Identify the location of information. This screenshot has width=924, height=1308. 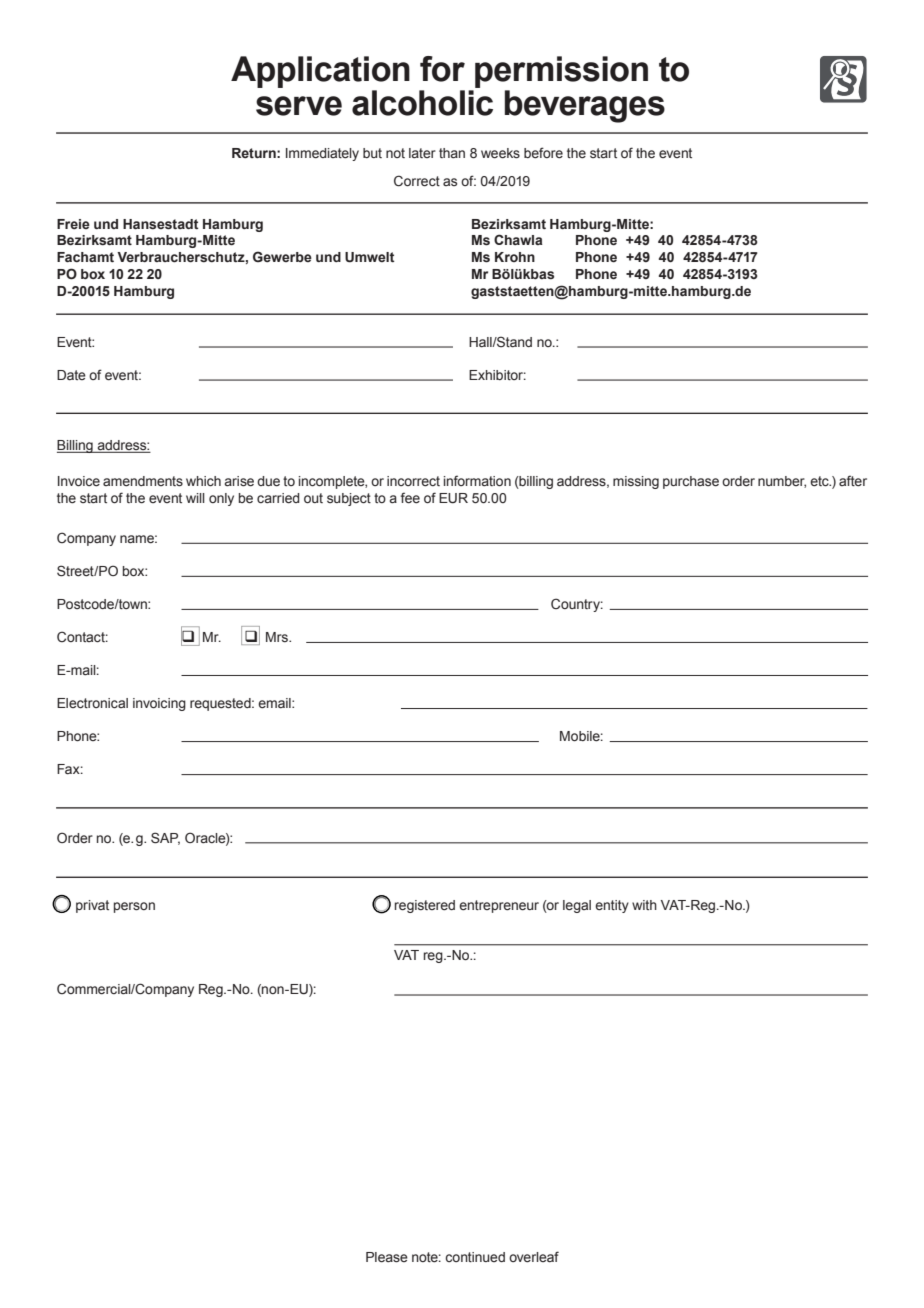
(477, 480).
